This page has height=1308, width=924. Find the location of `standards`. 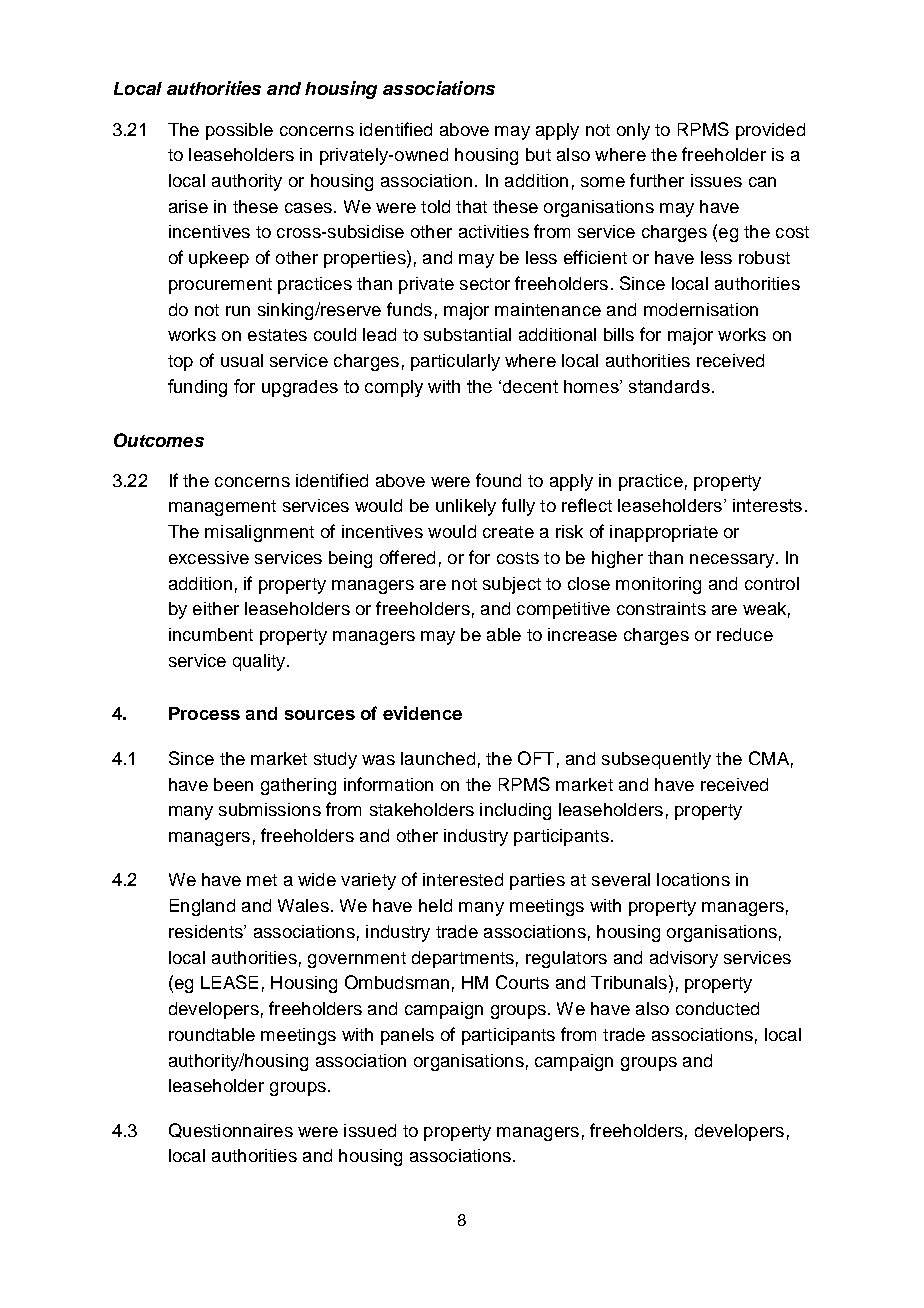

standards is located at coordinates (669, 386).
